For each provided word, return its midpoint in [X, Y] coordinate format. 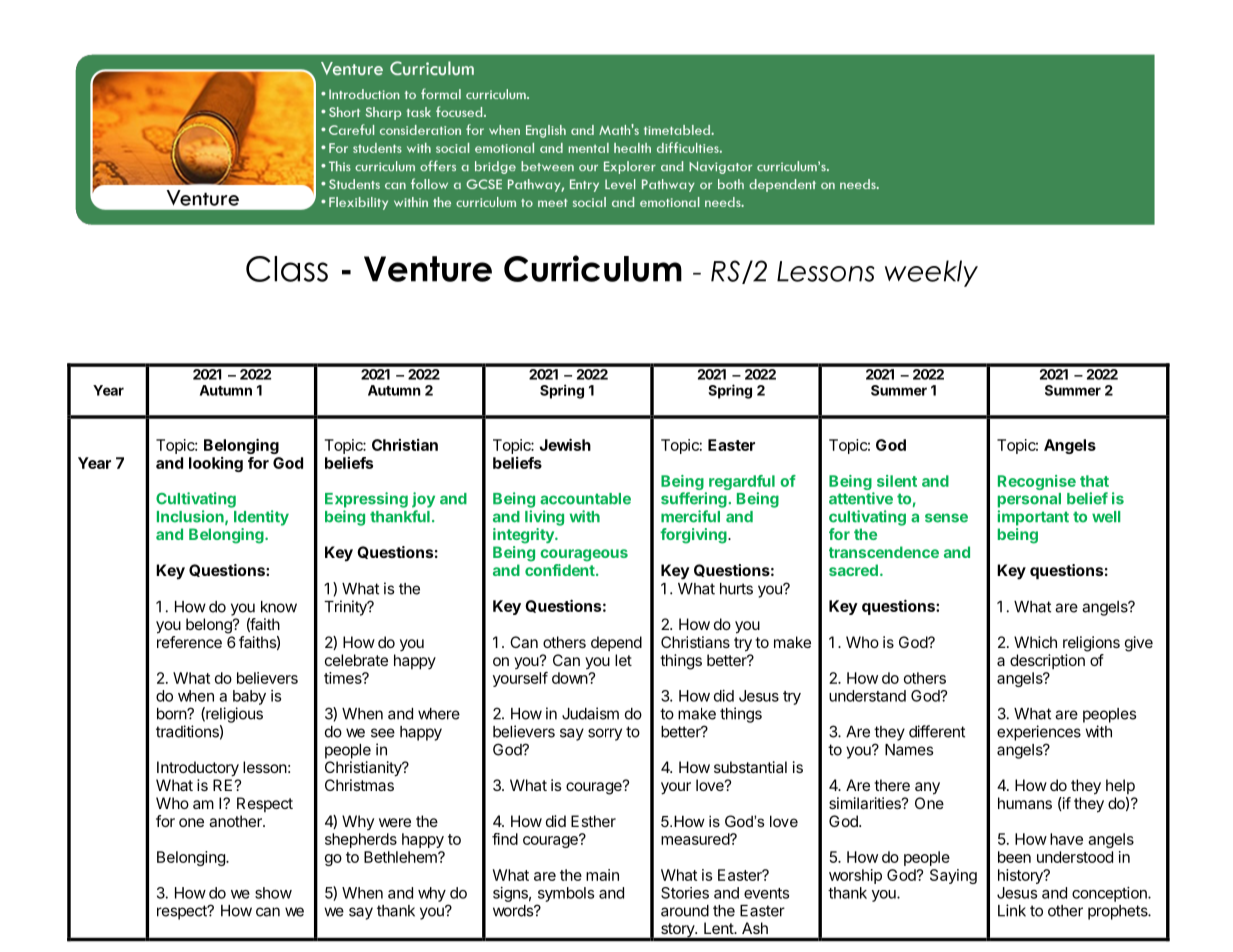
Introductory [198, 769]
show [273, 893]
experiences [1039, 733]
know [279, 607]
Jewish [565, 444]
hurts [736, 589]
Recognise [1037, 482]
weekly [931, 273]
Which [1035, 642]
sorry [605, 734]
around [685, 911]
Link [1012, 910]
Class [287, 269]
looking [216, 464]
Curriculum [593, 268]
